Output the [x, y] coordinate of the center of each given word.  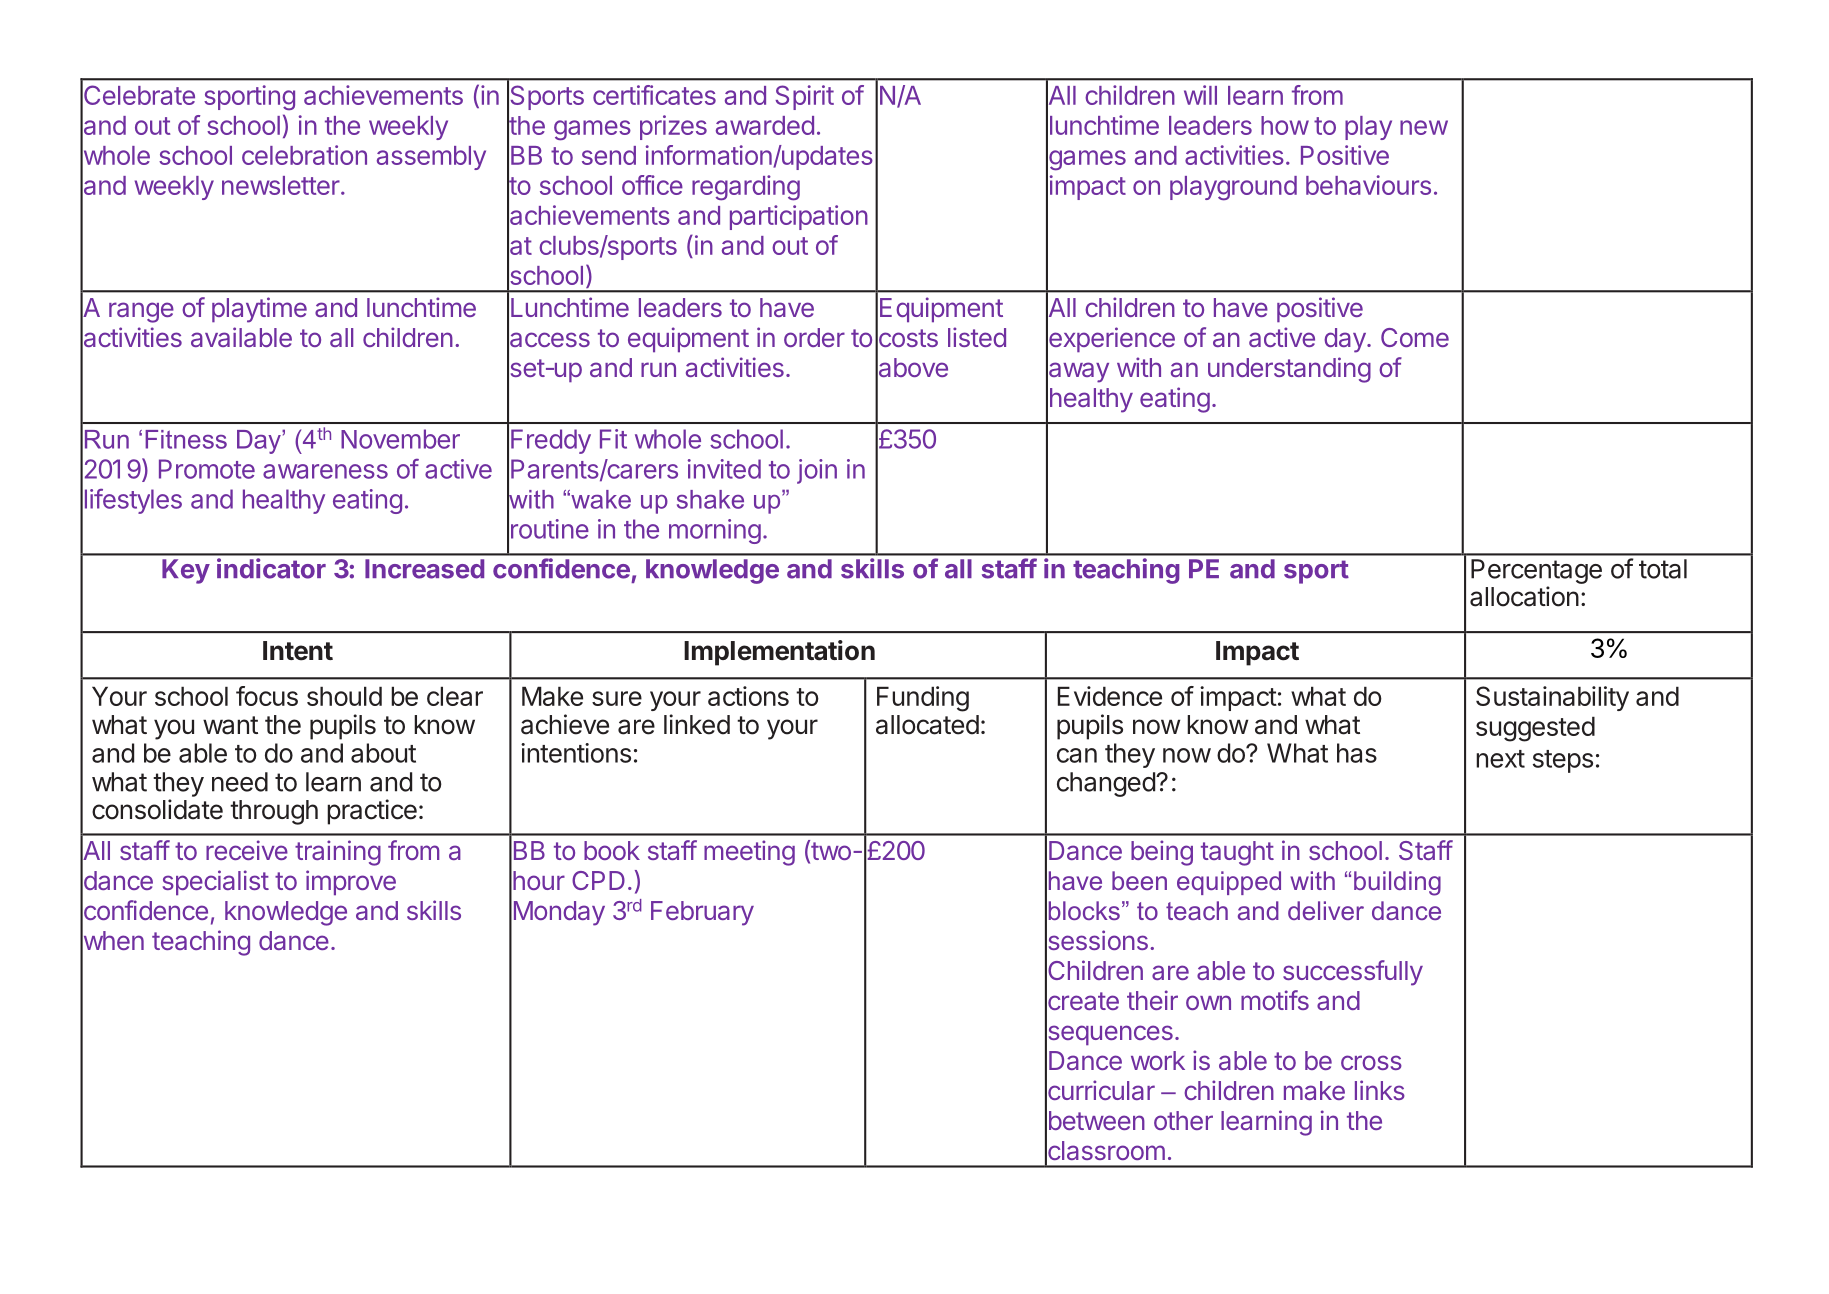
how [1285, 125]
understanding [1289, 370]
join [817, 471]
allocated [927, 725]
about [383, 753]
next [1500, 759]
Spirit [804, 97]
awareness [325, 471]
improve [351, 883]
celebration [304, 155]
